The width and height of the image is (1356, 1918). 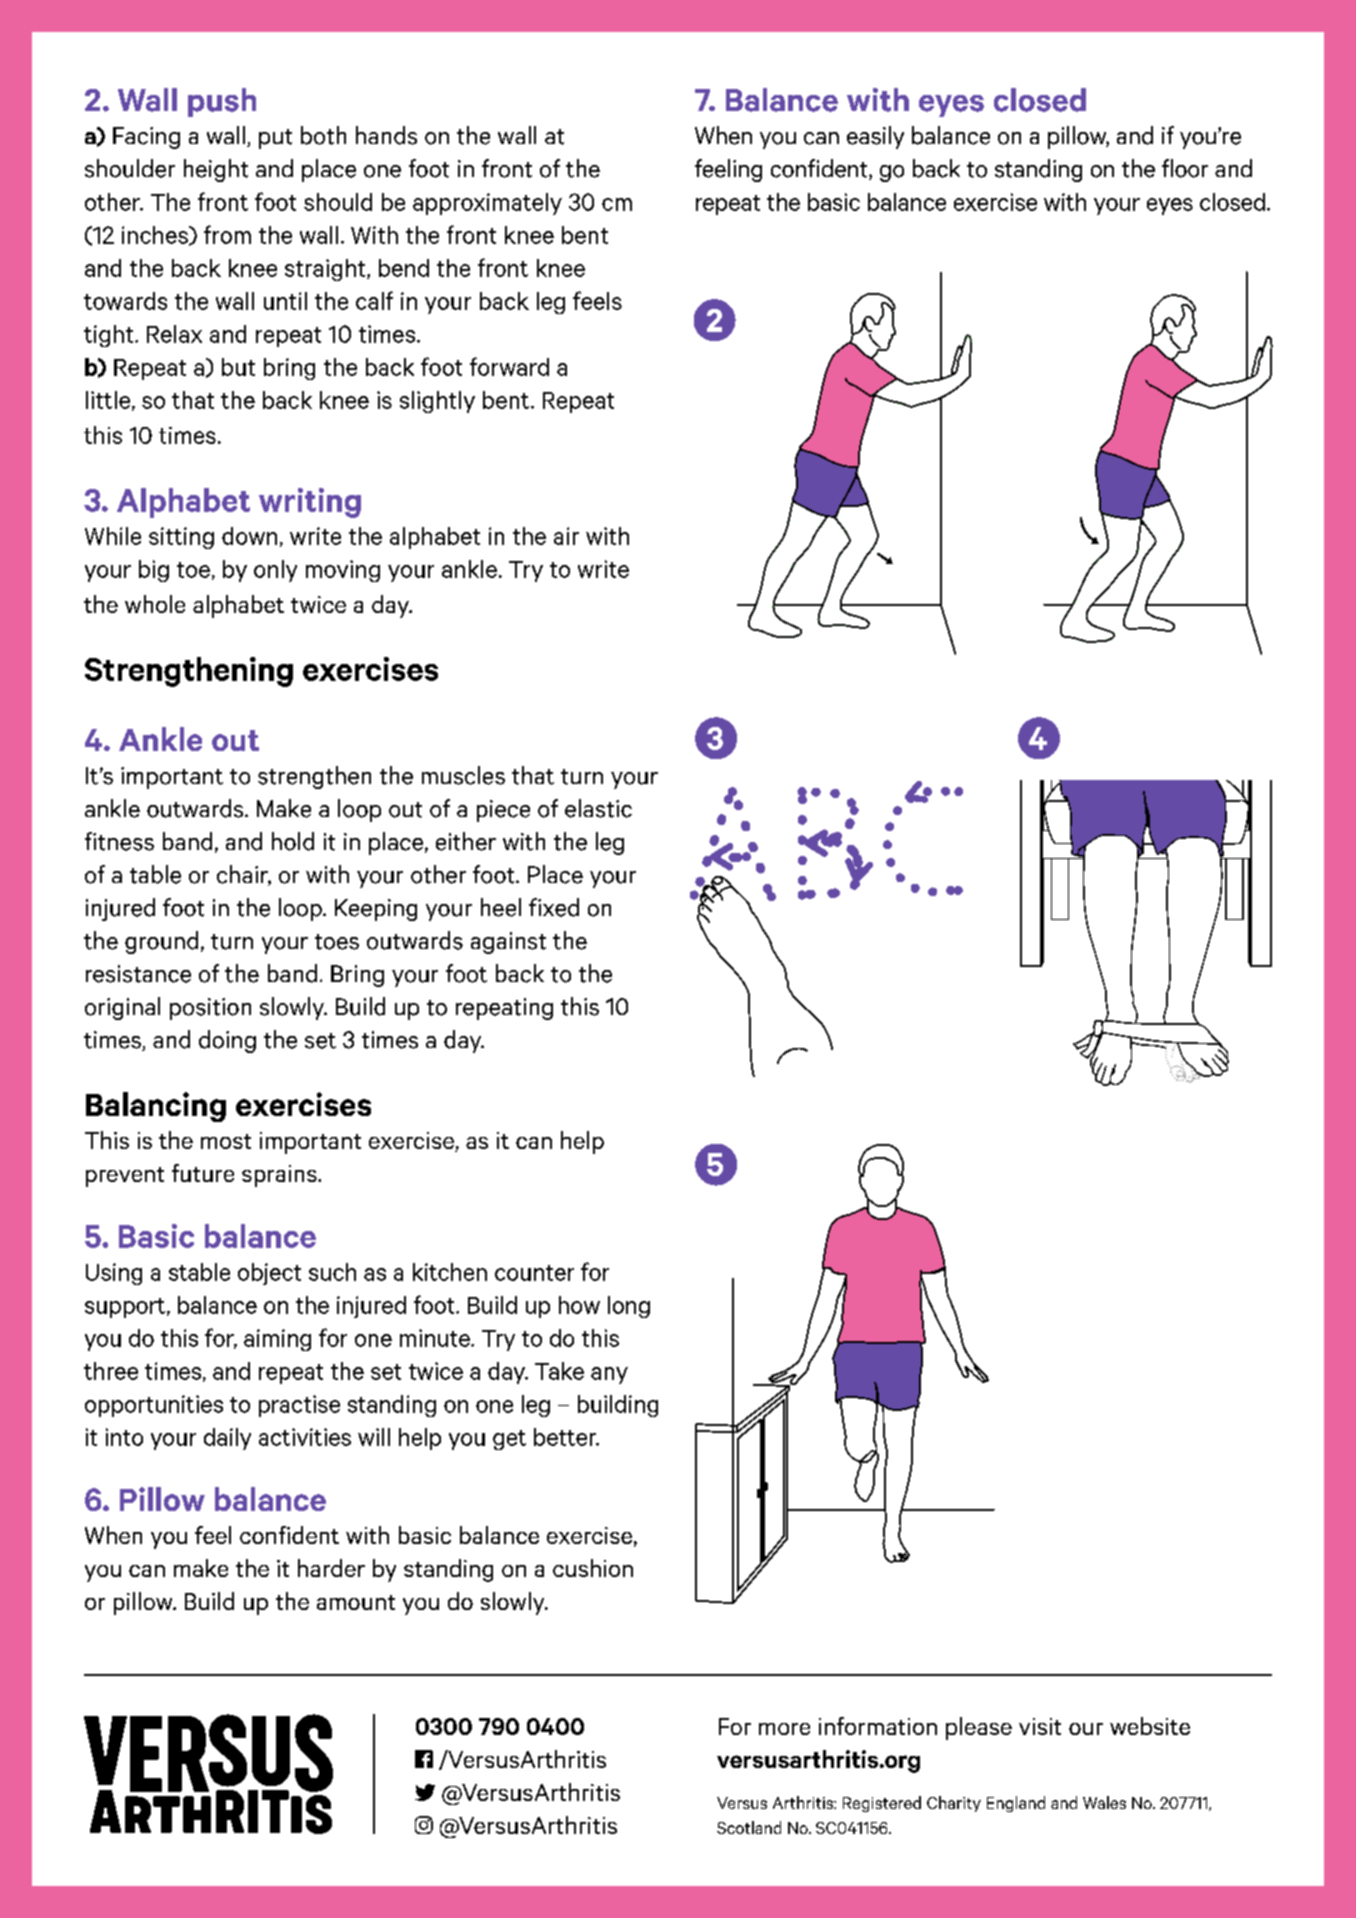 I want to click on Scotland, so click(x=749, y=1827).
